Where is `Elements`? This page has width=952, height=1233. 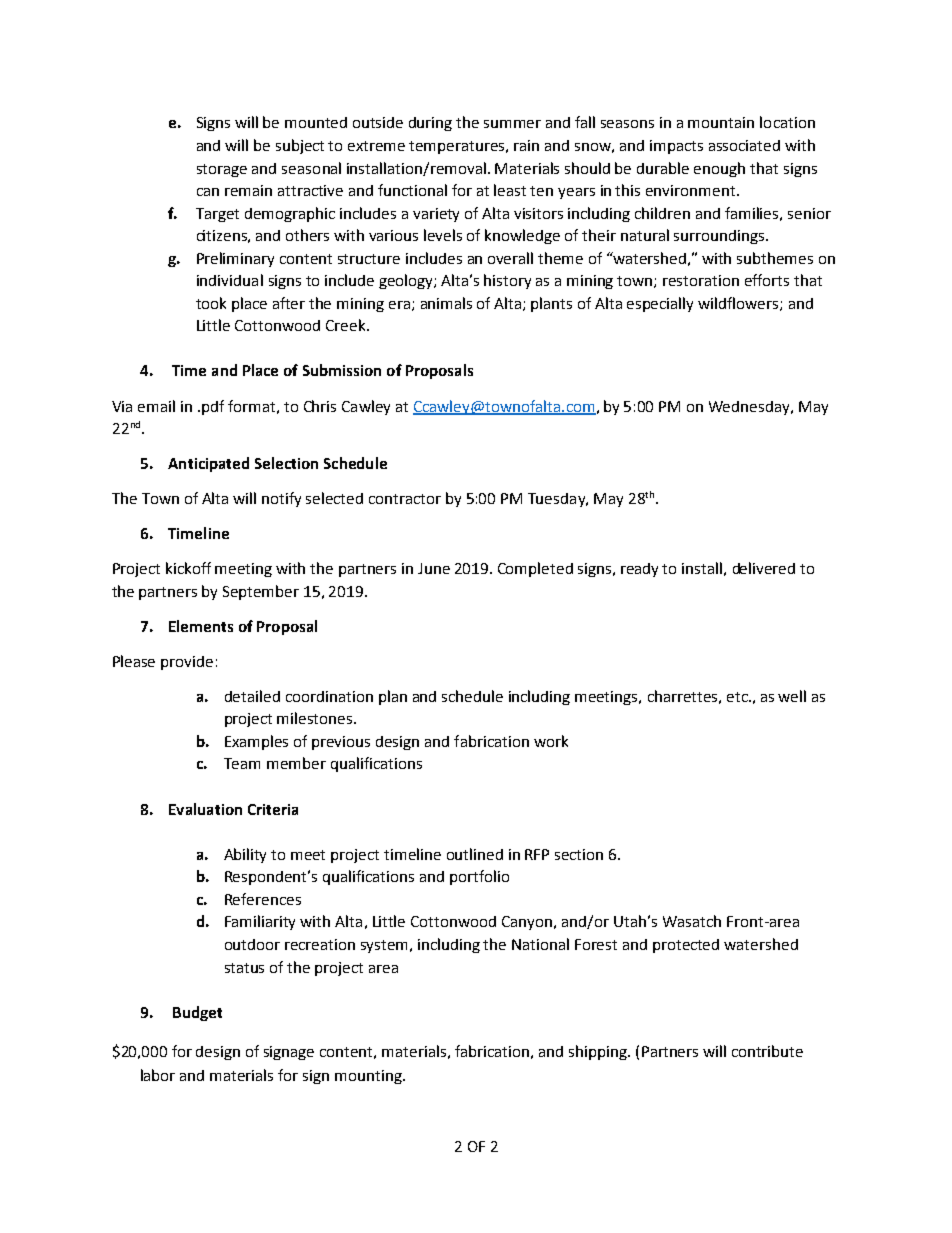
Elements is located at coordinates (201, 626).
